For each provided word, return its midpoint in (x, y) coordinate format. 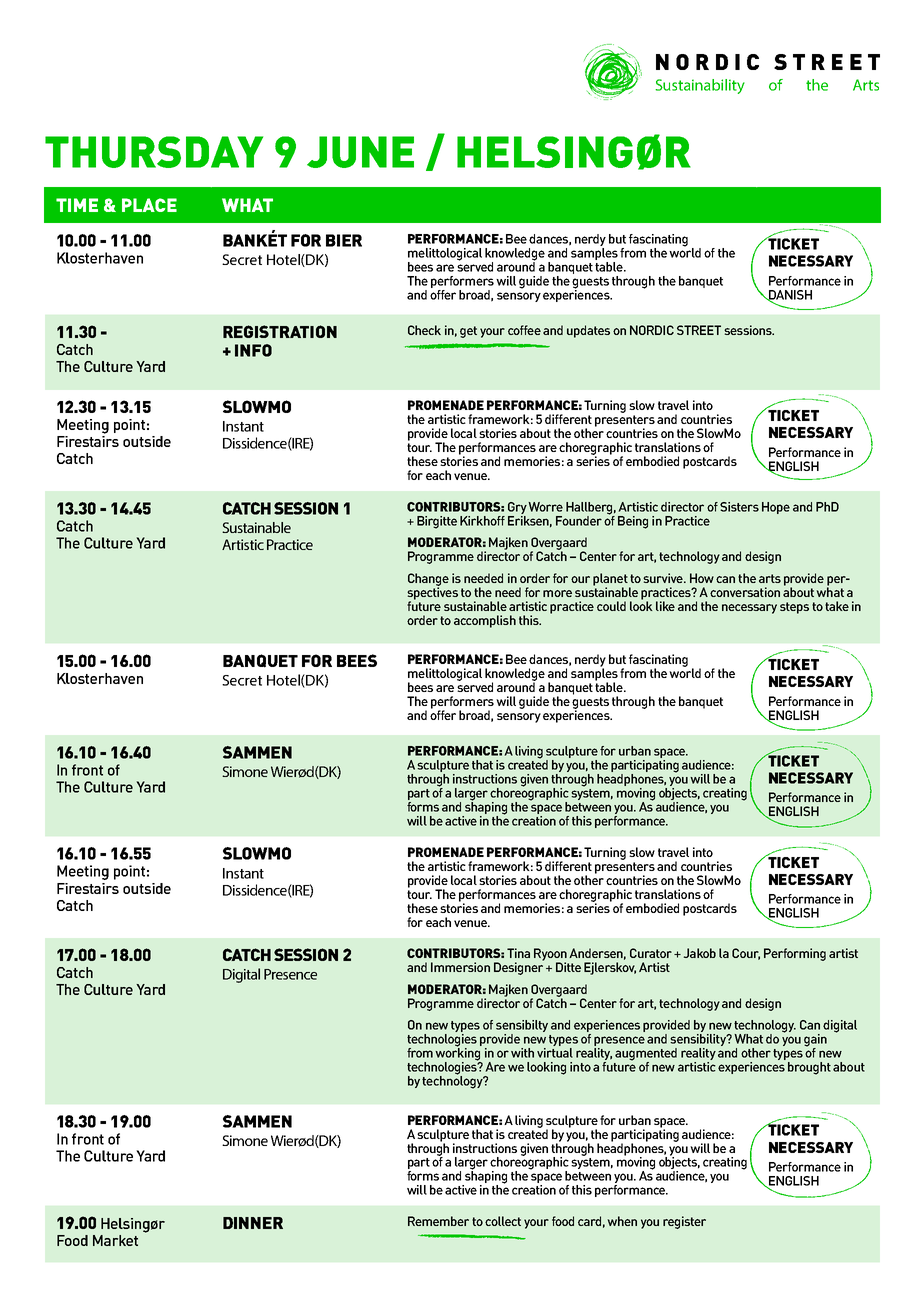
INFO (253, 350)
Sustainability (700, 86)
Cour (746, 954)
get (468, 332)
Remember (438, 1221)
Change (428, 580)
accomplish (485, 621)
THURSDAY (154, 152)
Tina (518, 953)
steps (794, 608)
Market (115, 1240)
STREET (699, 330)
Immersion (460, 967)
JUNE (360, 152)
